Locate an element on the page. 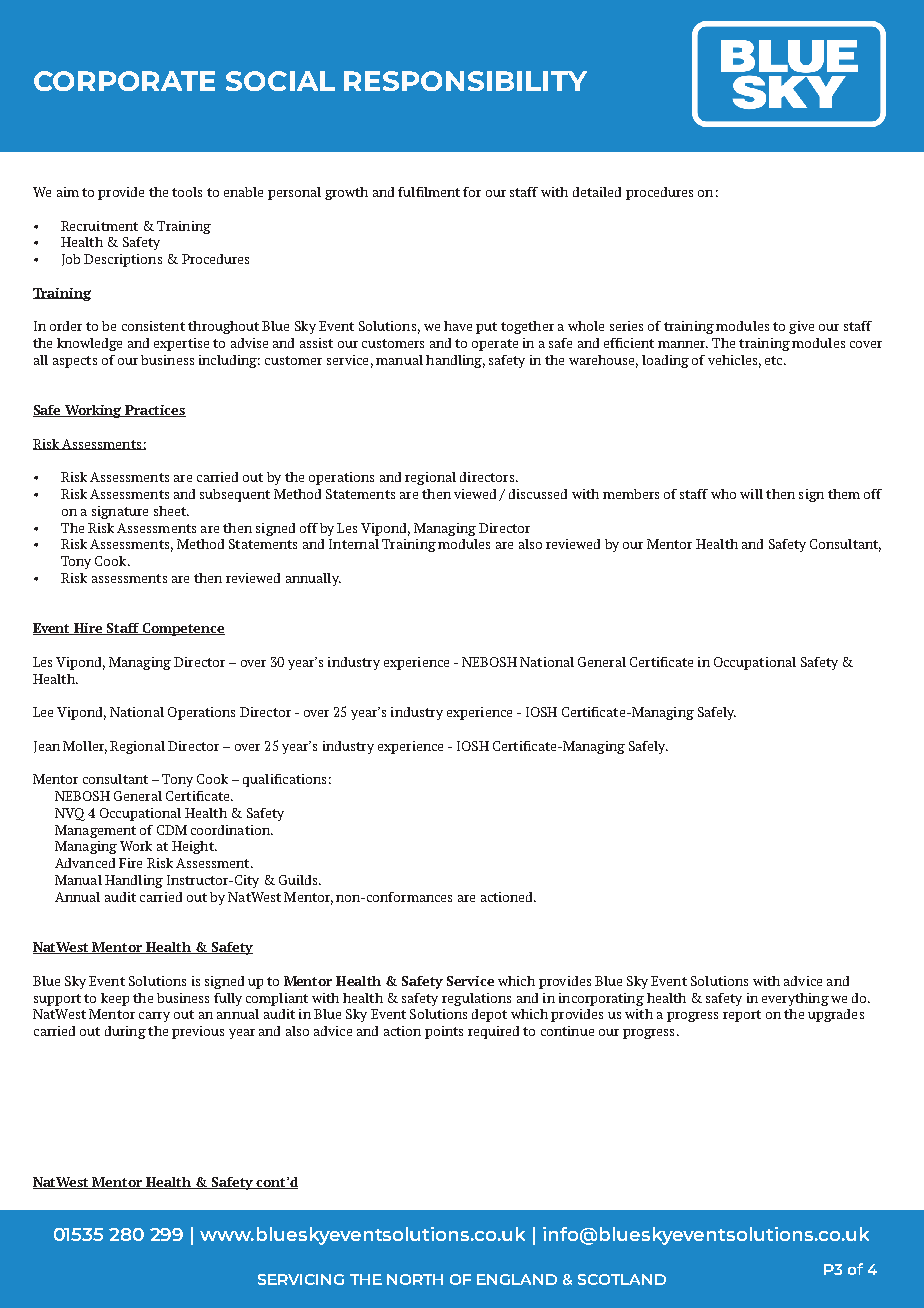  SERVICING is located at coordinates (301, 1279).
